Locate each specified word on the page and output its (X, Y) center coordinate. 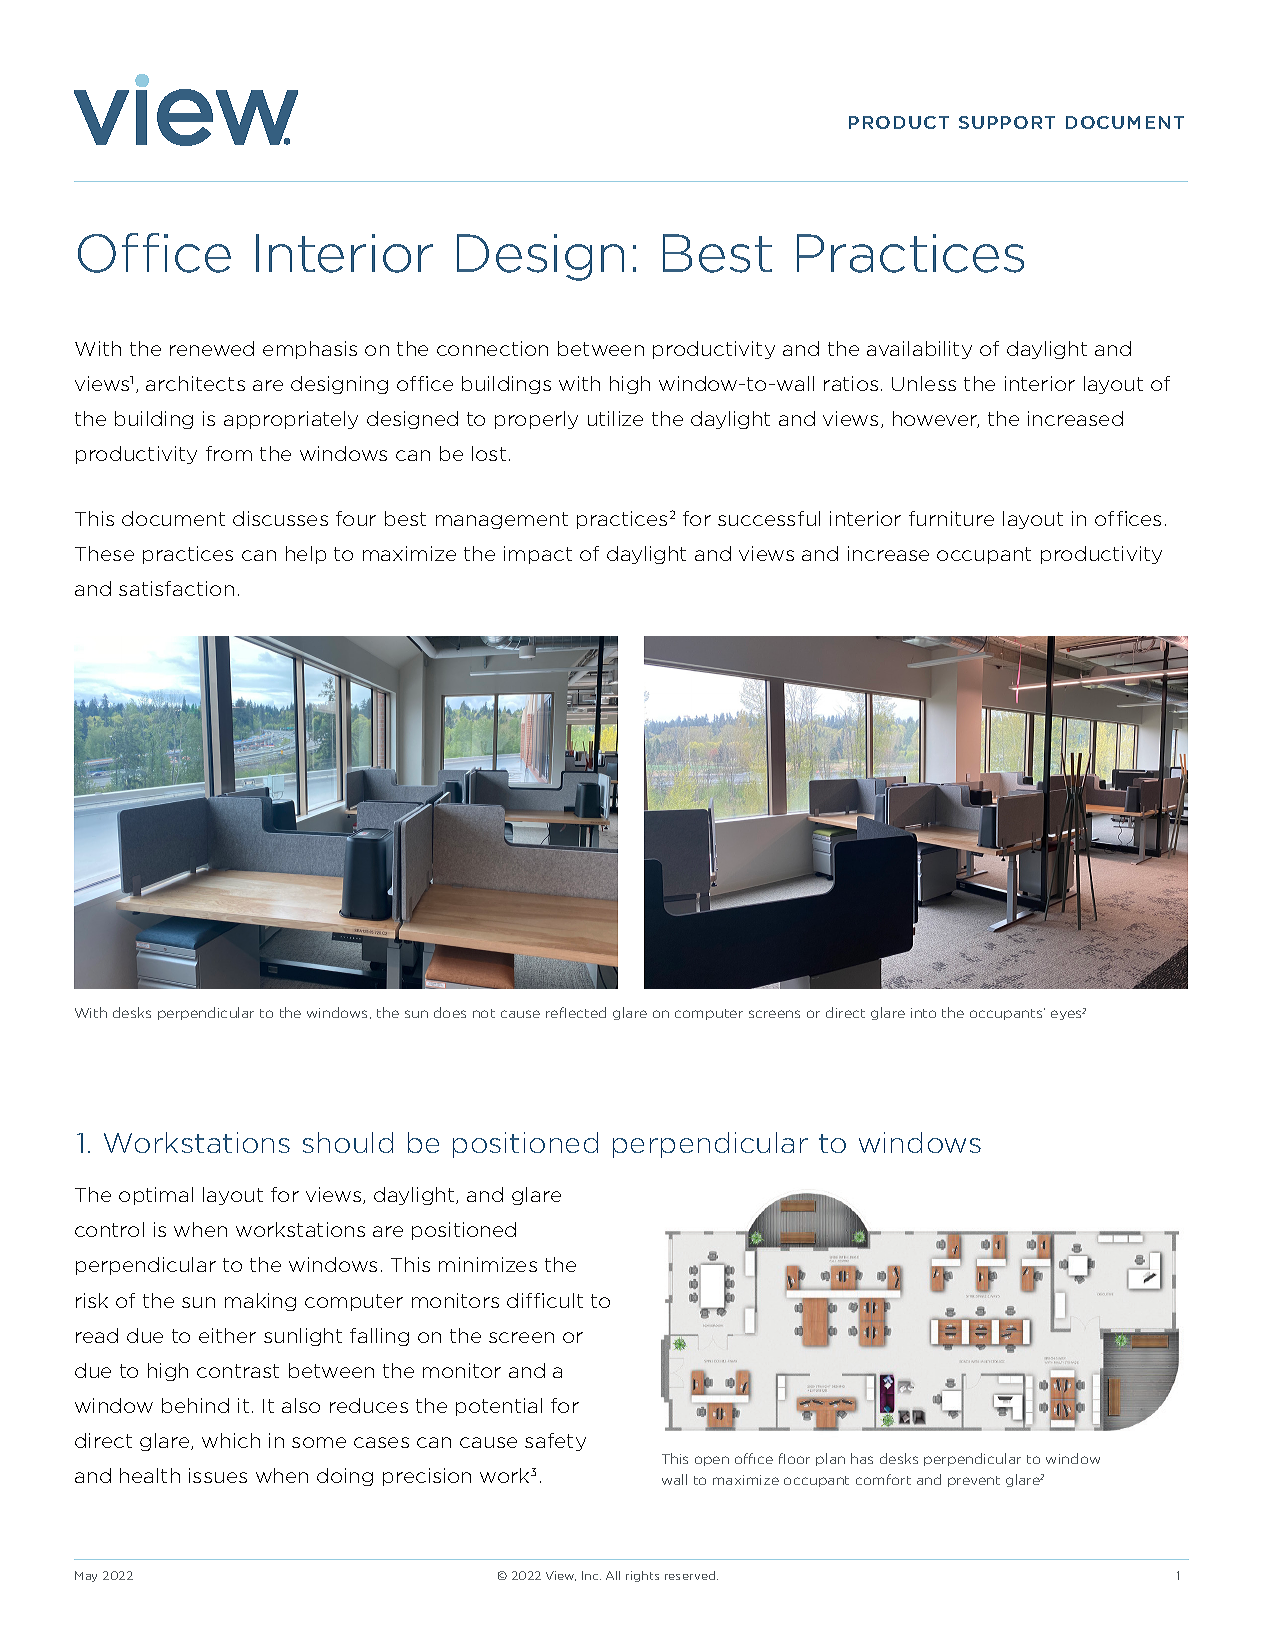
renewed (212, 348)
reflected (576, 1012)
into (923, 1013)
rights (642, 1576)
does (450, 1012)
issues (218, 1475)
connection (492, 348)
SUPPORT (1007, 122)
